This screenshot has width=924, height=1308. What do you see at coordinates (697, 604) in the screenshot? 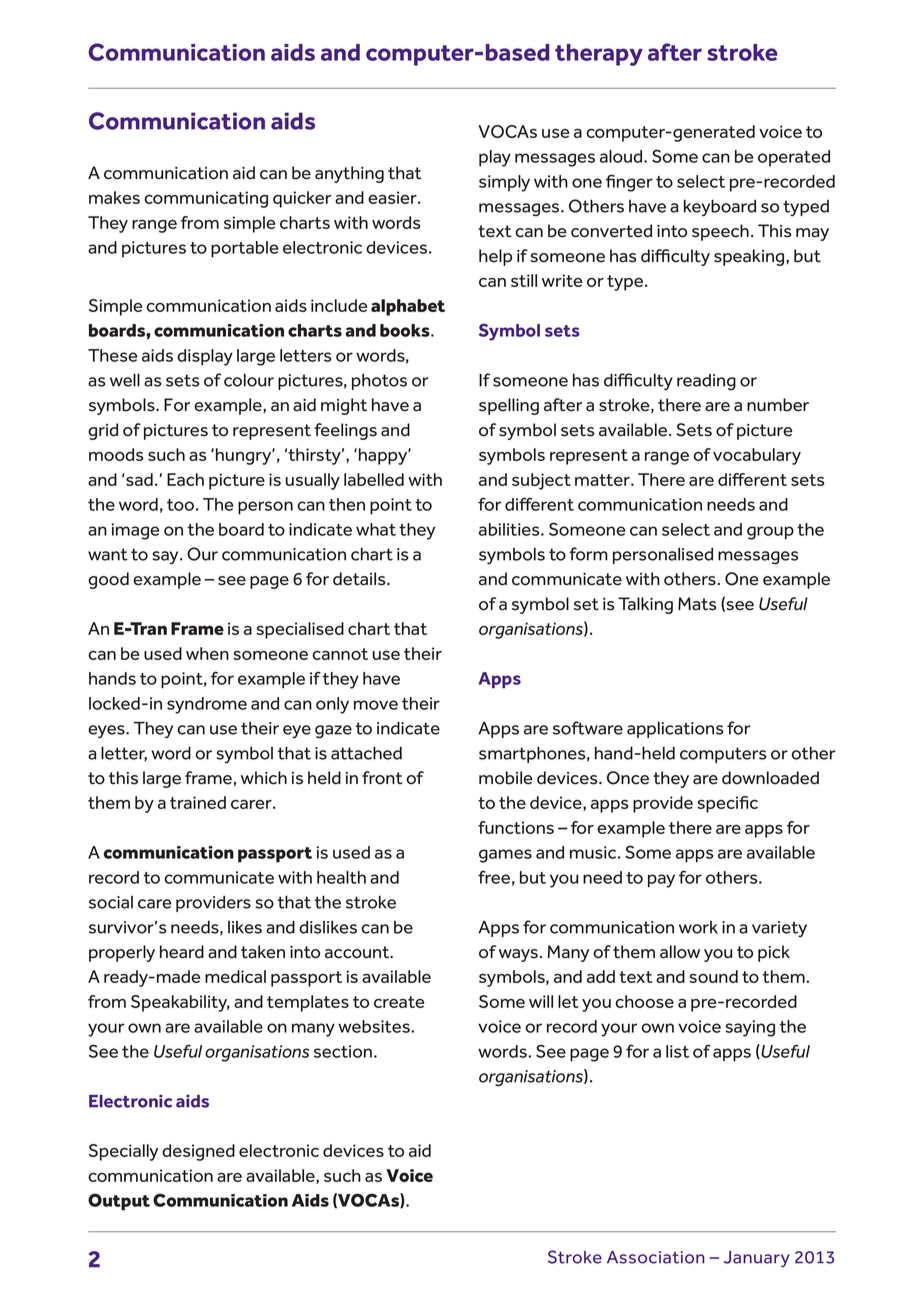
I see `Mats` at bounding box center [697, 604].
